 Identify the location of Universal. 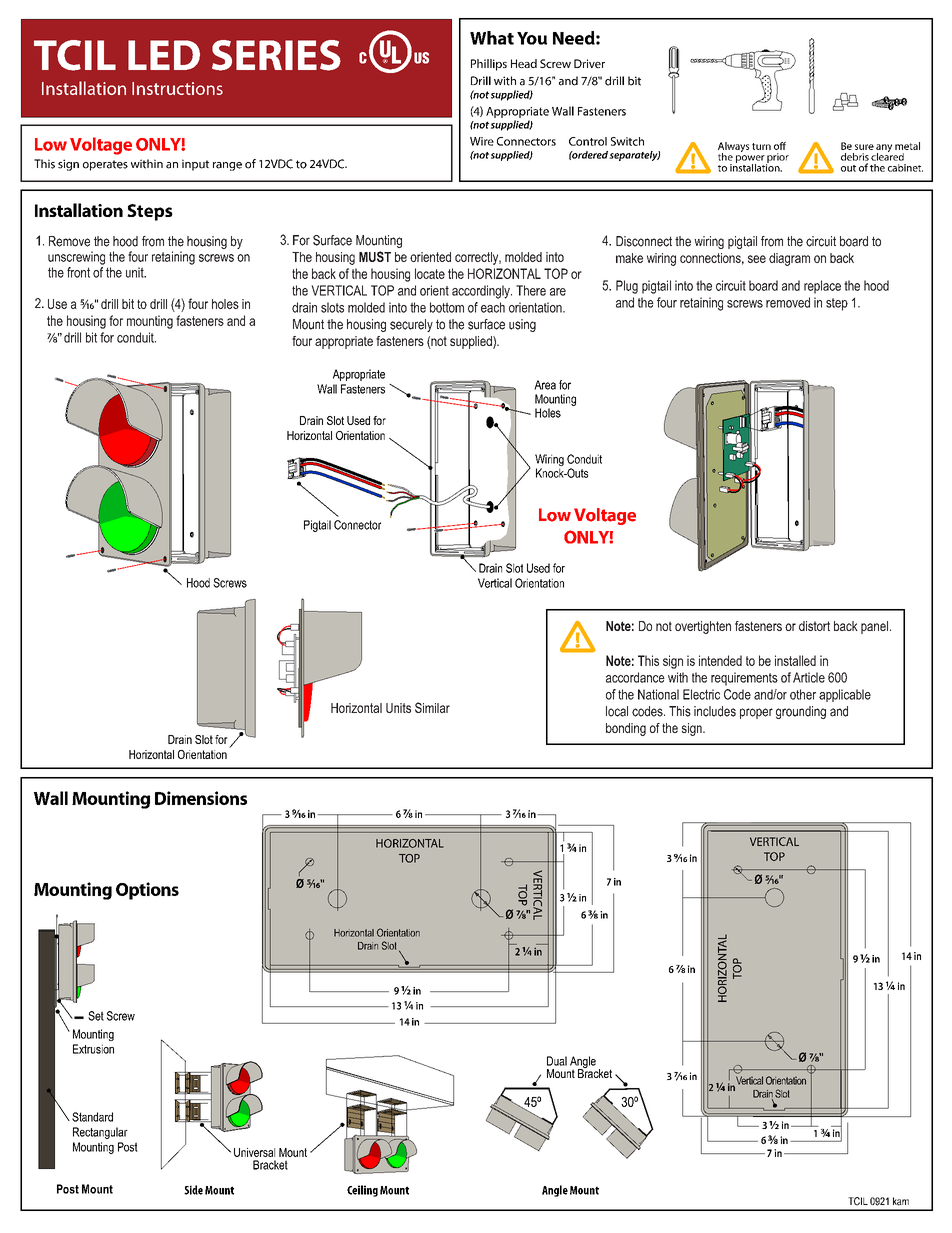
(254, 1152).
